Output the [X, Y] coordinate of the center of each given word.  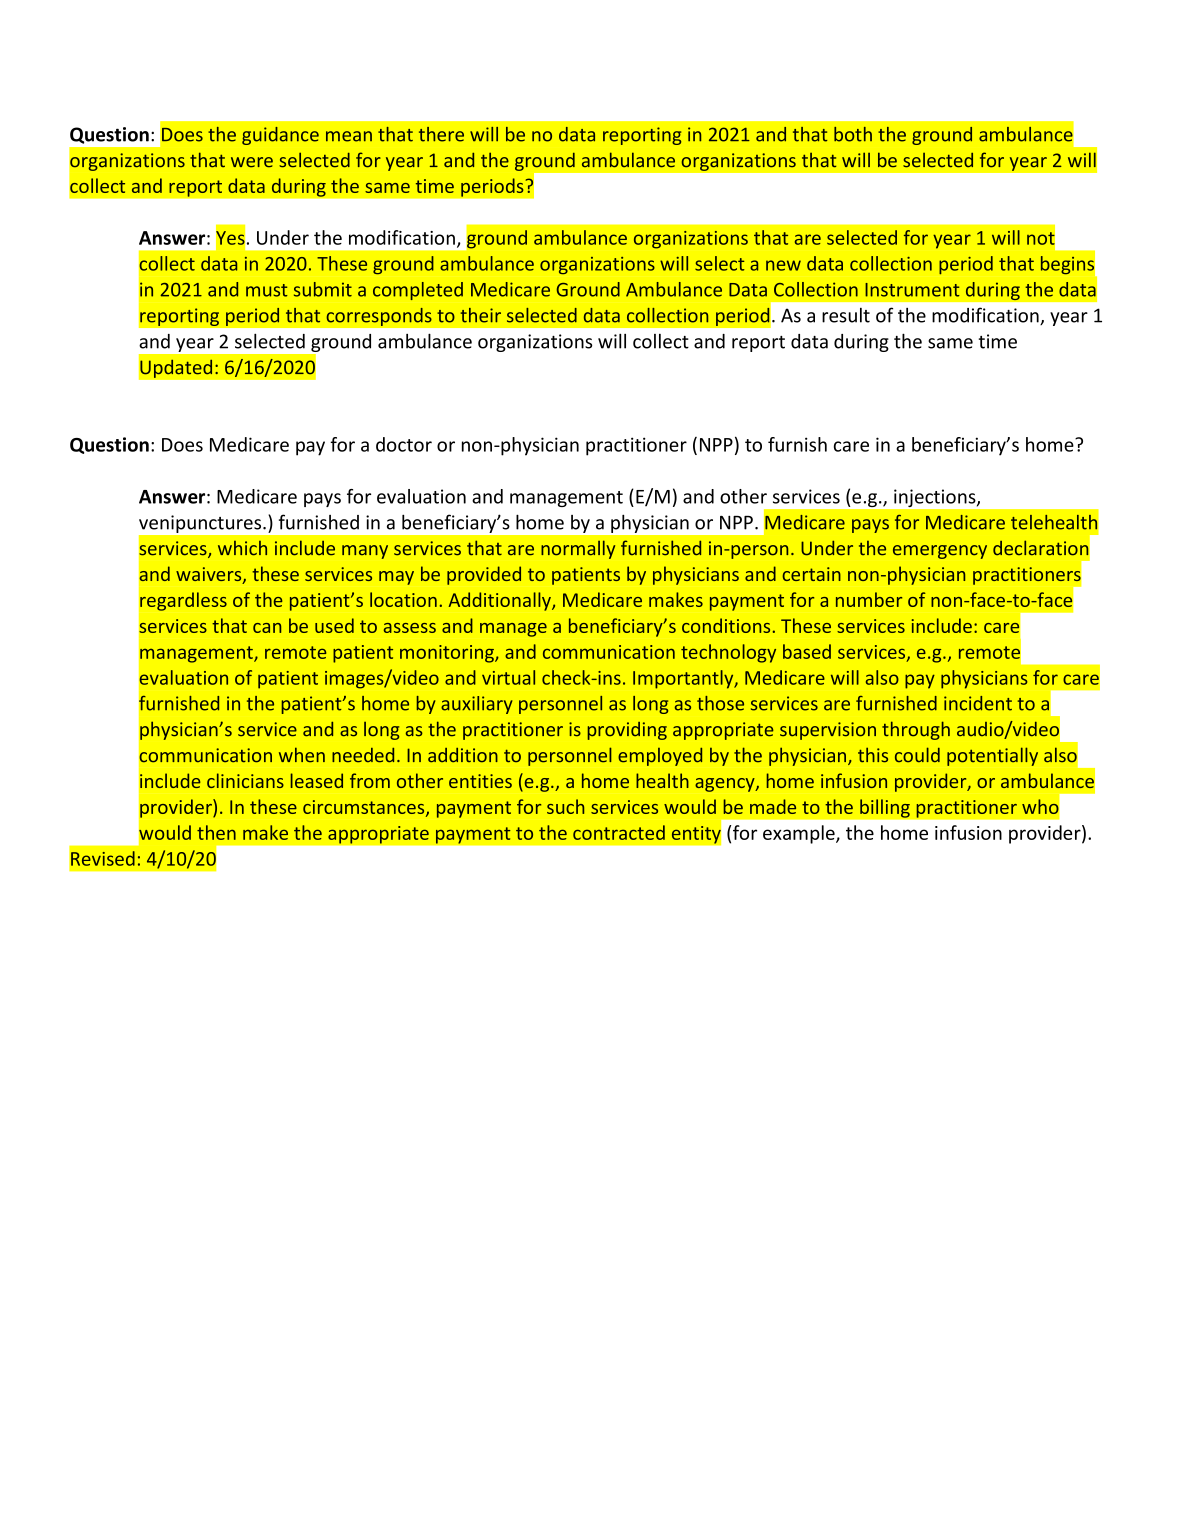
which [242, 548]
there [441, 134]
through [916, 730]
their [481, 315]
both [853, 134]
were [252, 162]
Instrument [912, 290]
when [302, 755]
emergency [940, 552]
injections [936, 498]
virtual [508, 677]
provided [484, 575]
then [216, 832]
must [267, 290]
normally [578, 549]
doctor [404, 444]
